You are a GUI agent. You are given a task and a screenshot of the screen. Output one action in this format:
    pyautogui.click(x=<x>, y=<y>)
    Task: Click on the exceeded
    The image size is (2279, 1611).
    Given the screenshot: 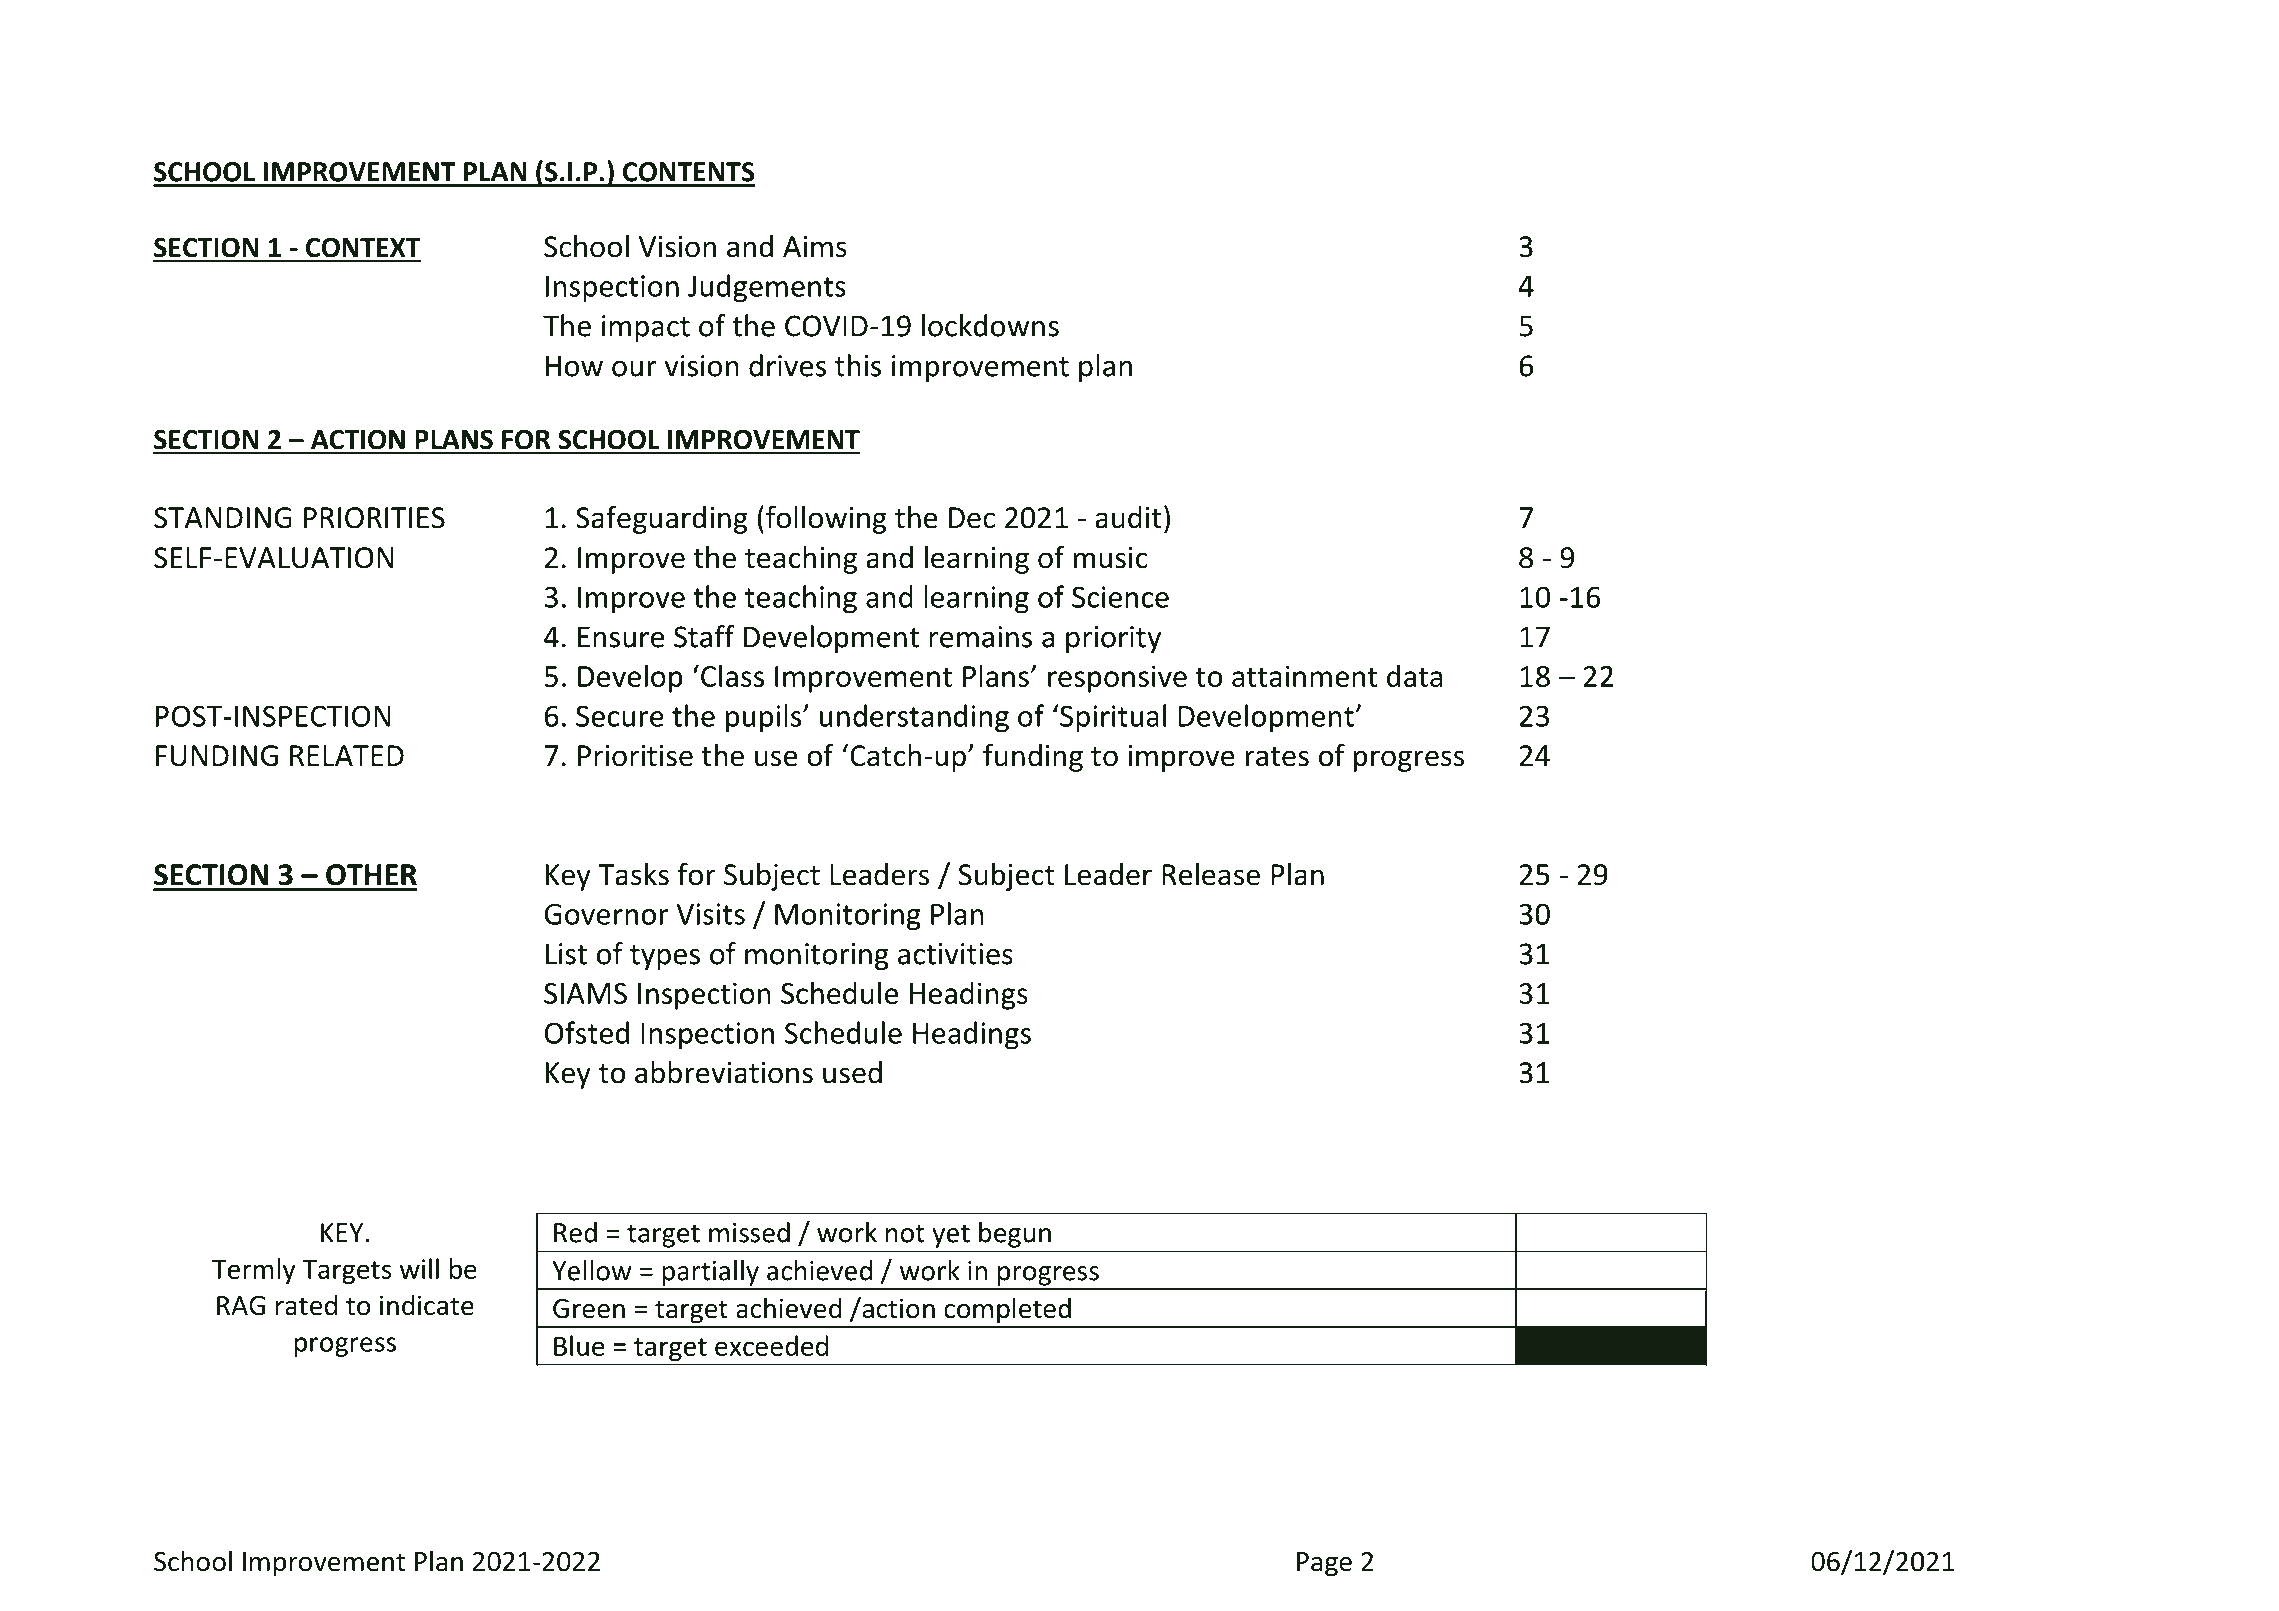 What is the action you would take?
    pyautogui.click(x=771, y=1345)
